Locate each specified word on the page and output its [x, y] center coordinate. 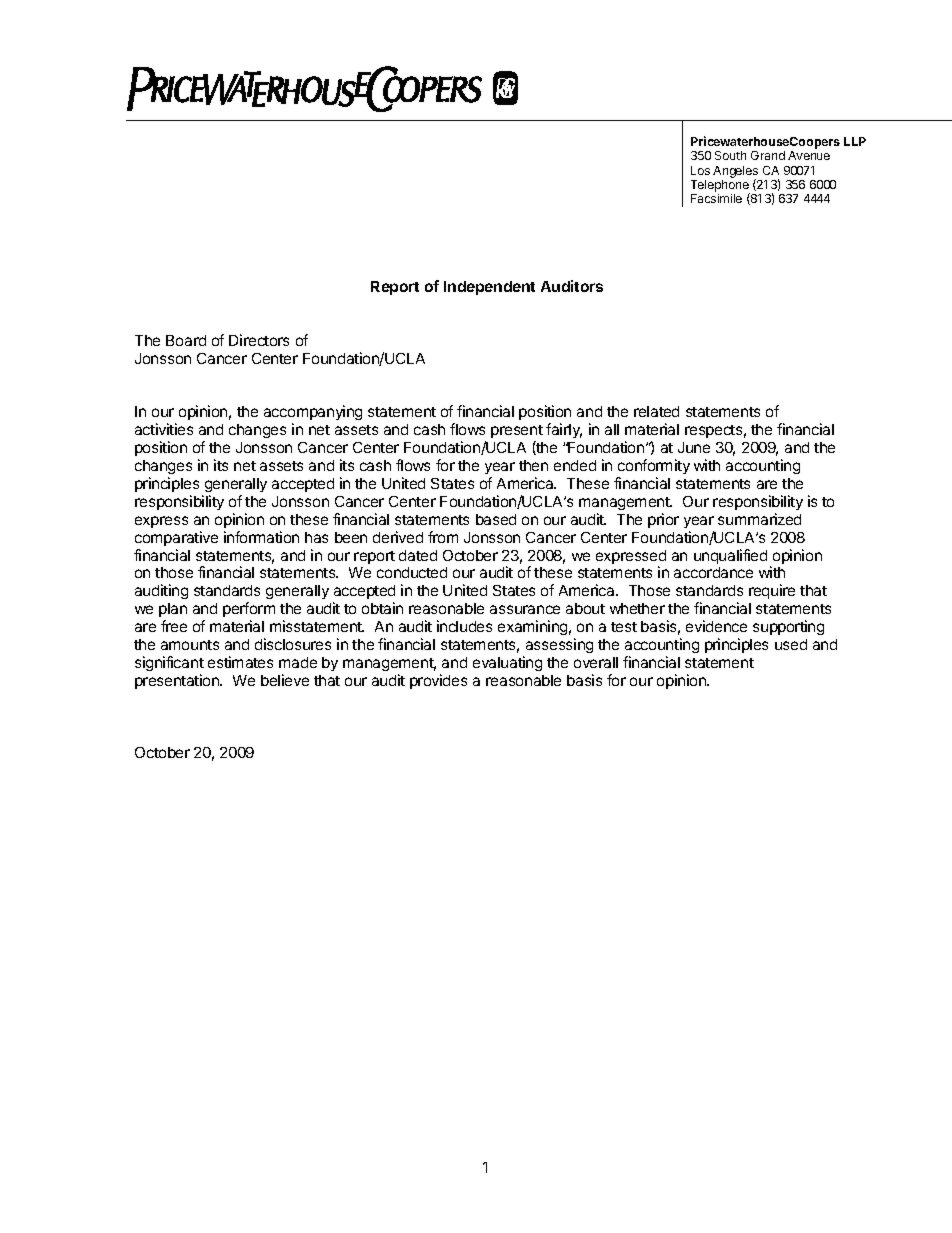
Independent [489, 288]
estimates [240, 662]
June [694, 447]
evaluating [507, 663]
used [791, 644]
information [261, 537]
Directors [259, 340]
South [730, 155]
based [496, 519]
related [656, 411]
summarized [759, 519]
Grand [768, 155]
